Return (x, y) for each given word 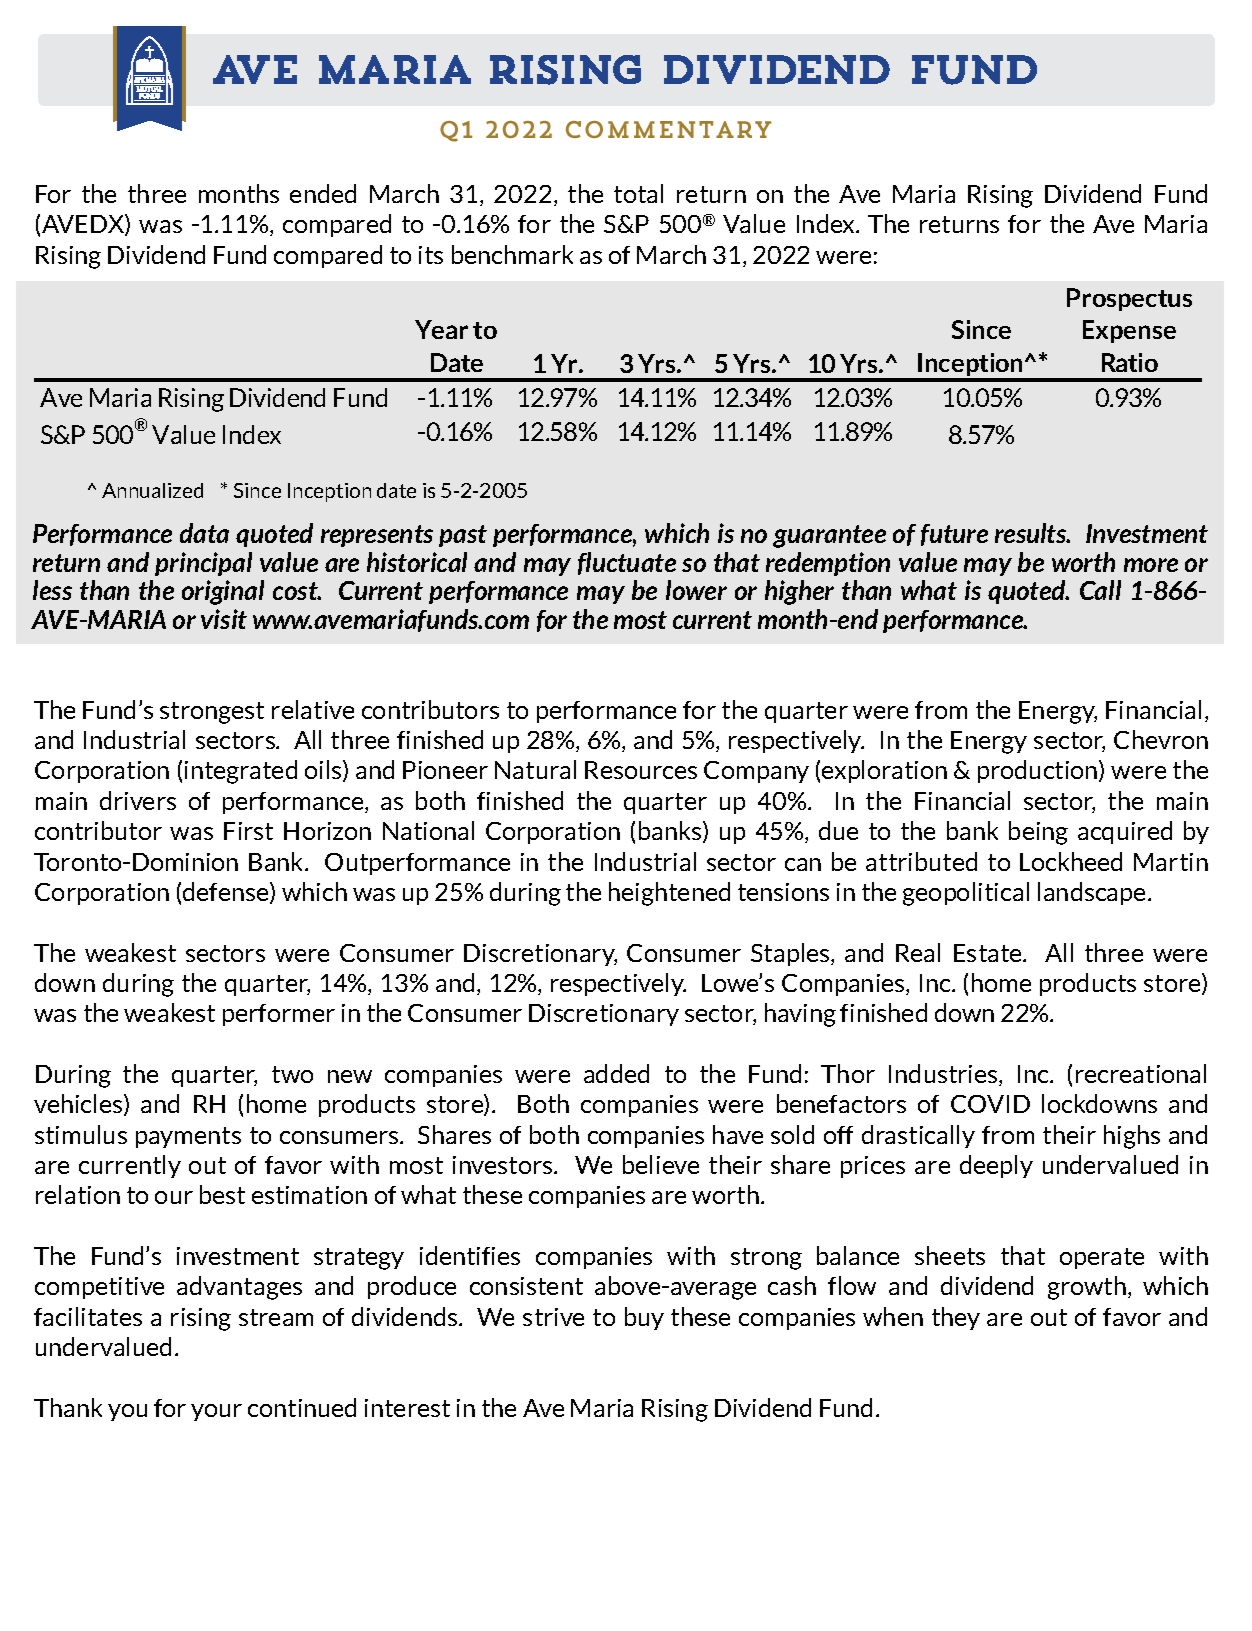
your (216, 1412)
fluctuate (627, 563)
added (616, 1073)
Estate (989, 953)
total (638, 193)
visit (224, 619)
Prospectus (1129, 299)
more (1151, 565)
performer (279, 1015)
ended (323, 193)
